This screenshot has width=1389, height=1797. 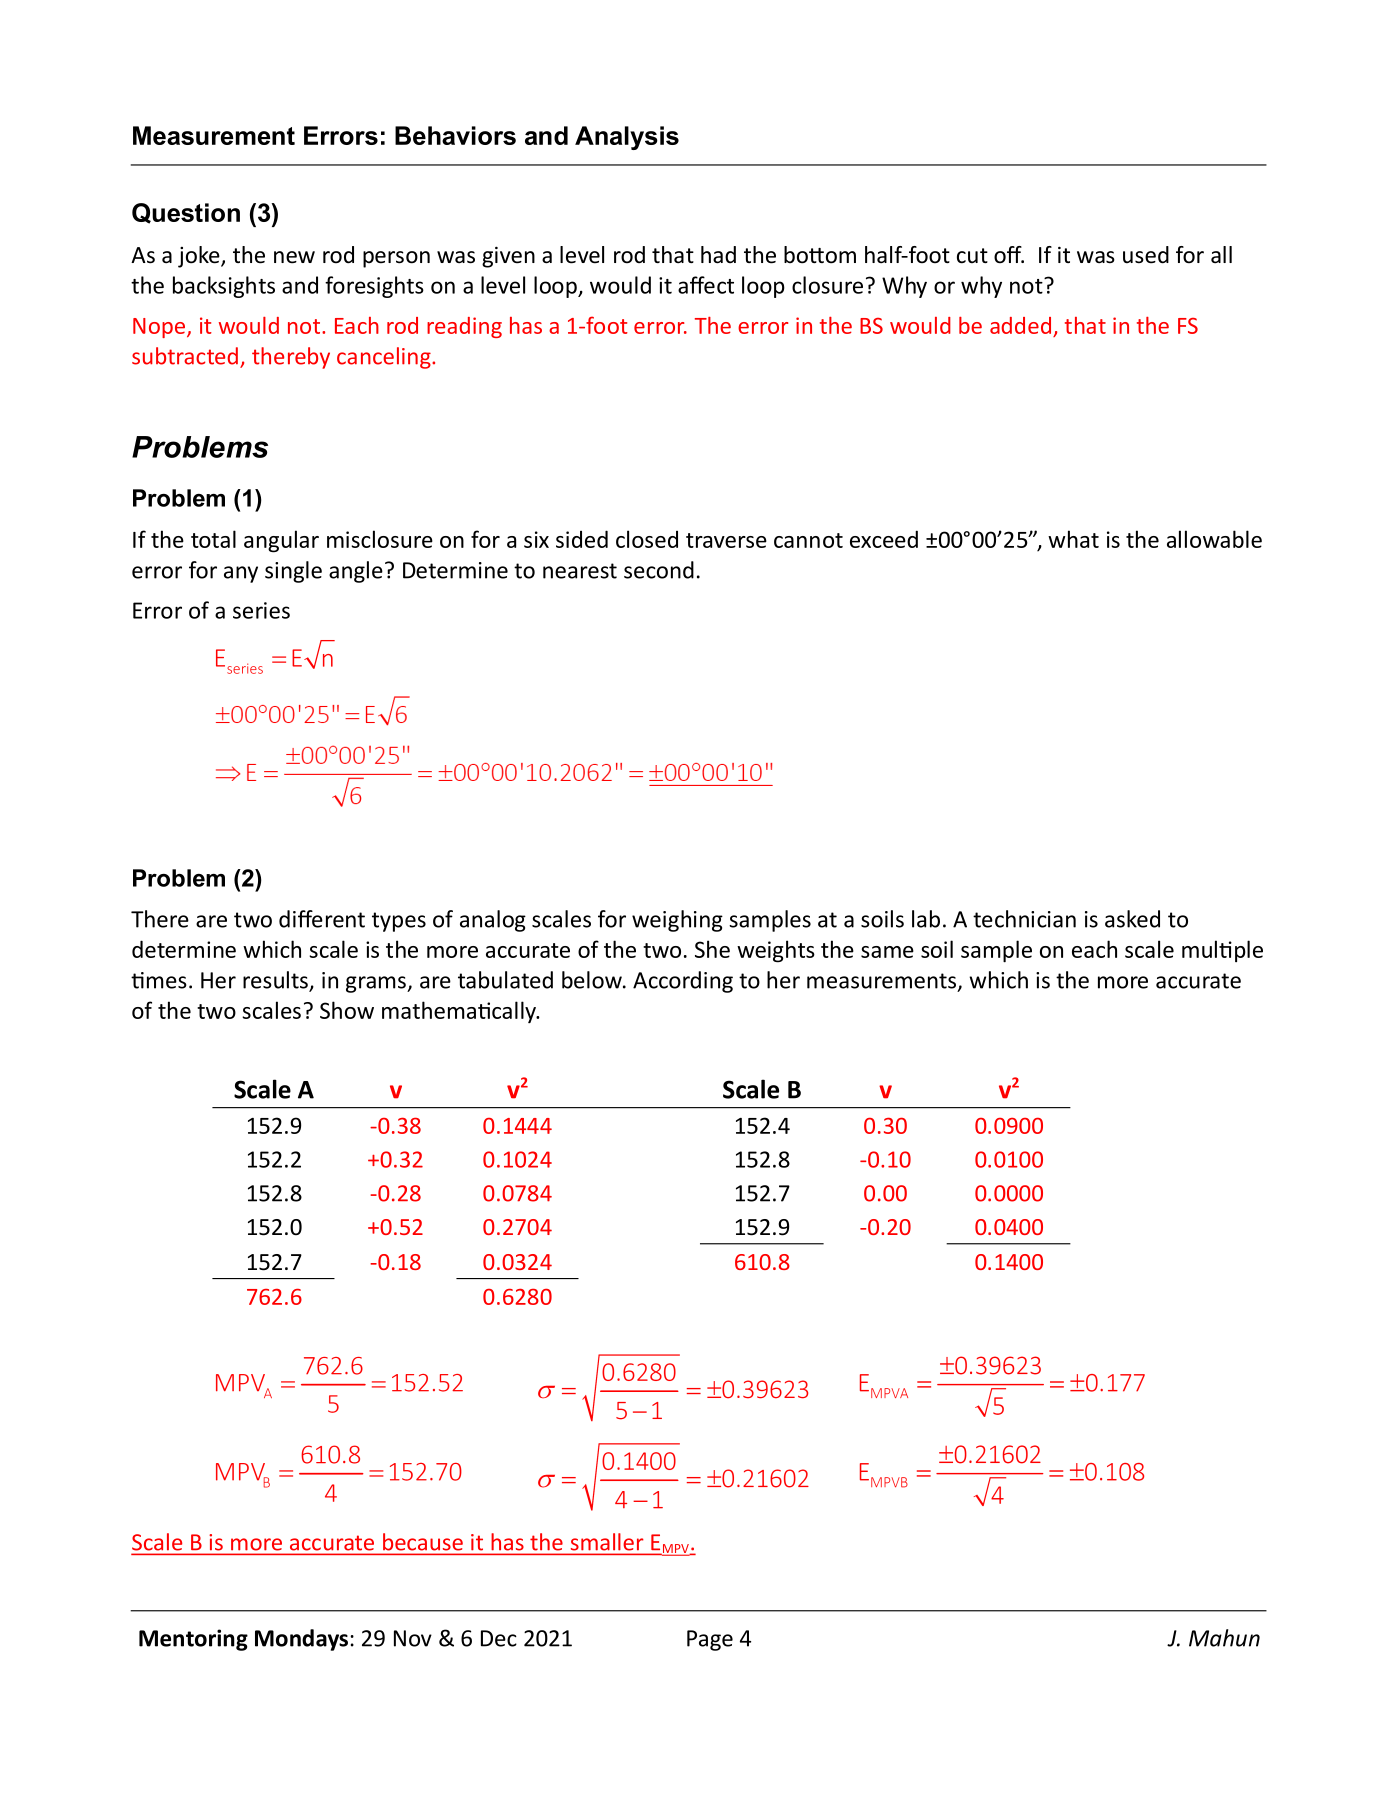 What do you see at coordinates (627, 138) in the screenshot?
I see `Analysis` at bounding box center [627, 138].
